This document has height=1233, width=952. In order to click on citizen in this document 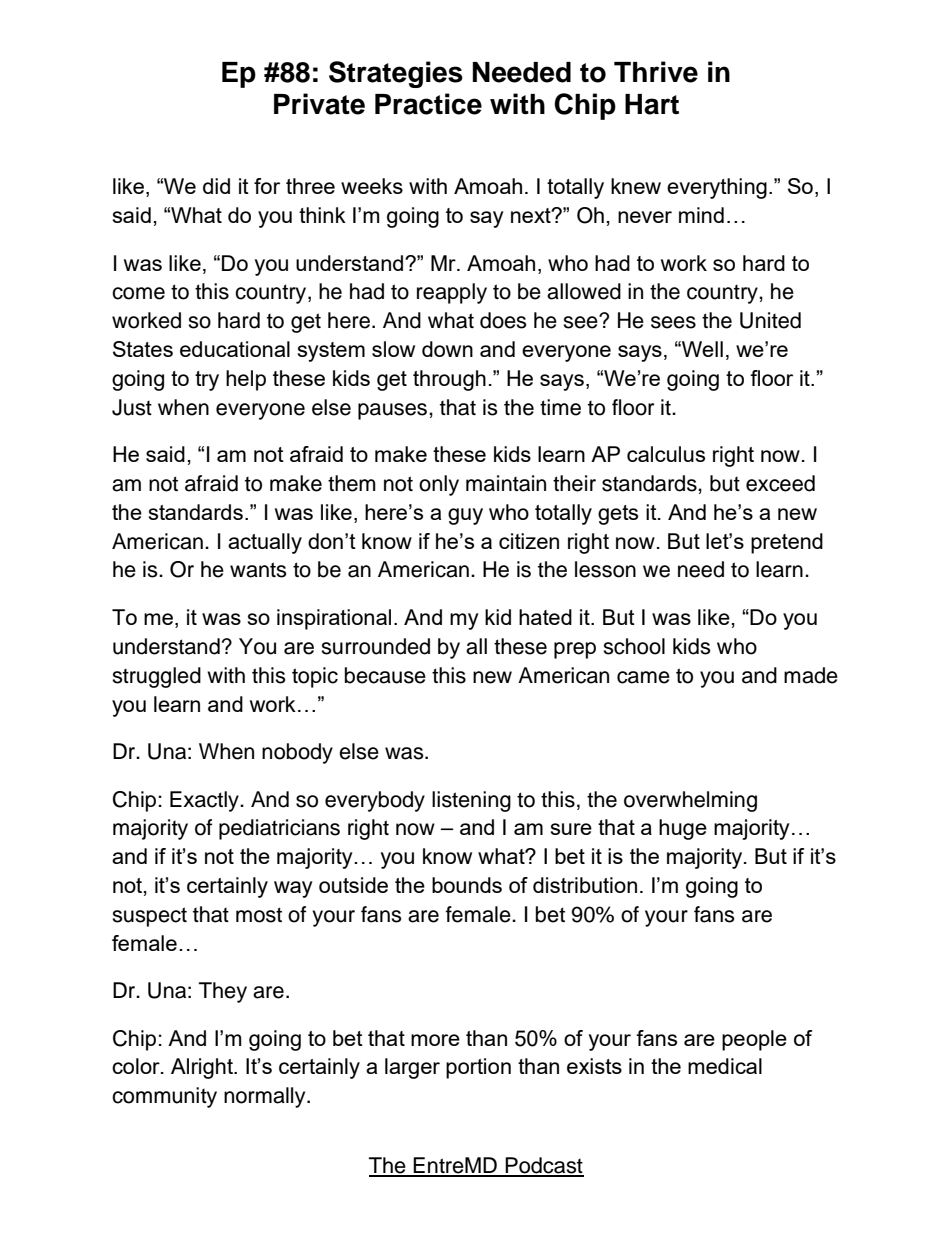, I will do `click(529, 541)`.
